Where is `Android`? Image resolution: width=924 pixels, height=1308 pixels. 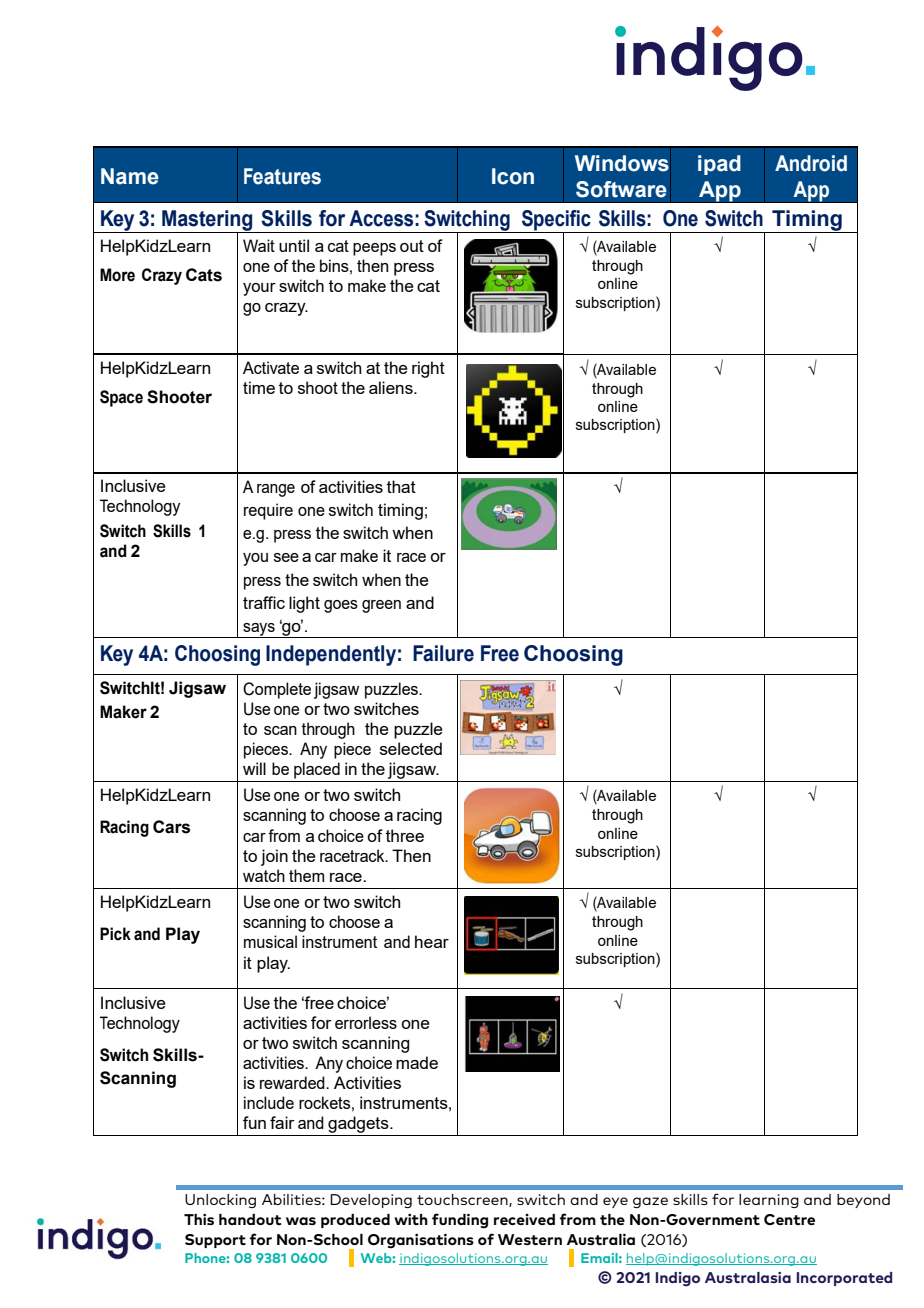 Android is located at coordinates (811, 163).
